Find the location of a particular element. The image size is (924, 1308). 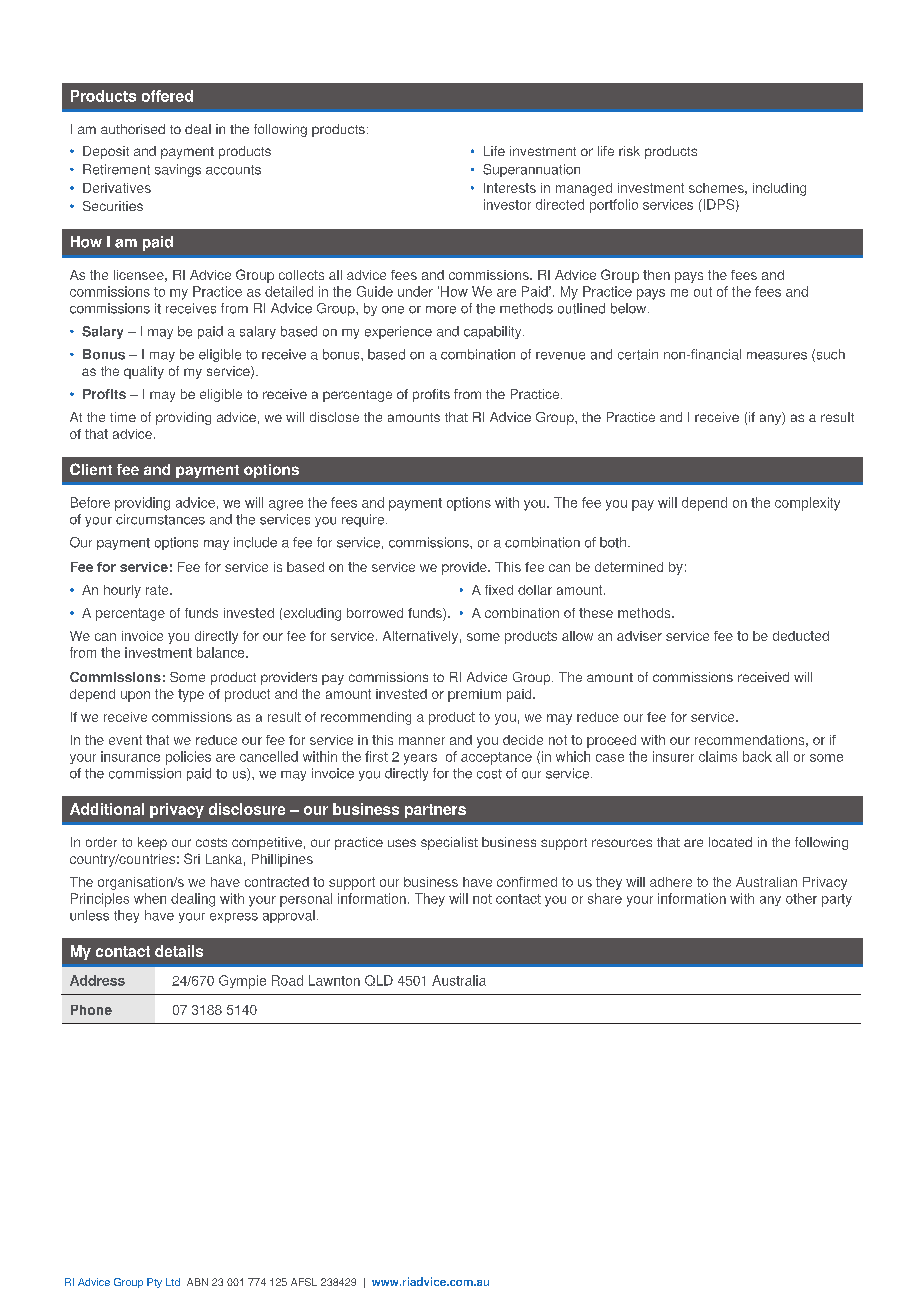

including is located at coordinates (779, 189).
